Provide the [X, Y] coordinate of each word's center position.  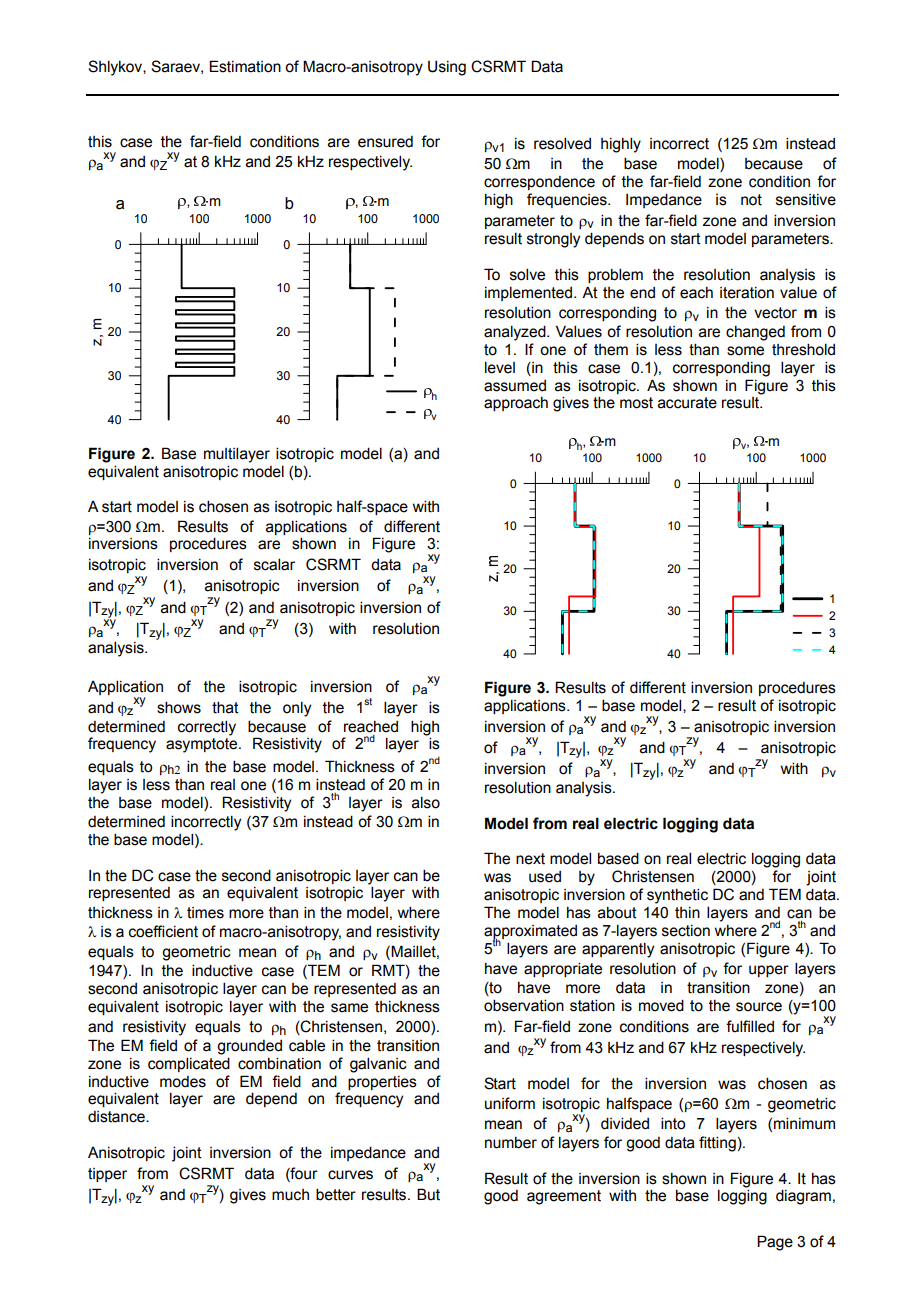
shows [179, 707]
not [751, 200]
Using [447, 68]
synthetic [677, 896]
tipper [107, 1175]
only [297, 709]
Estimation [245, 66]
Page [775, 1243]
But [428, 1194]
